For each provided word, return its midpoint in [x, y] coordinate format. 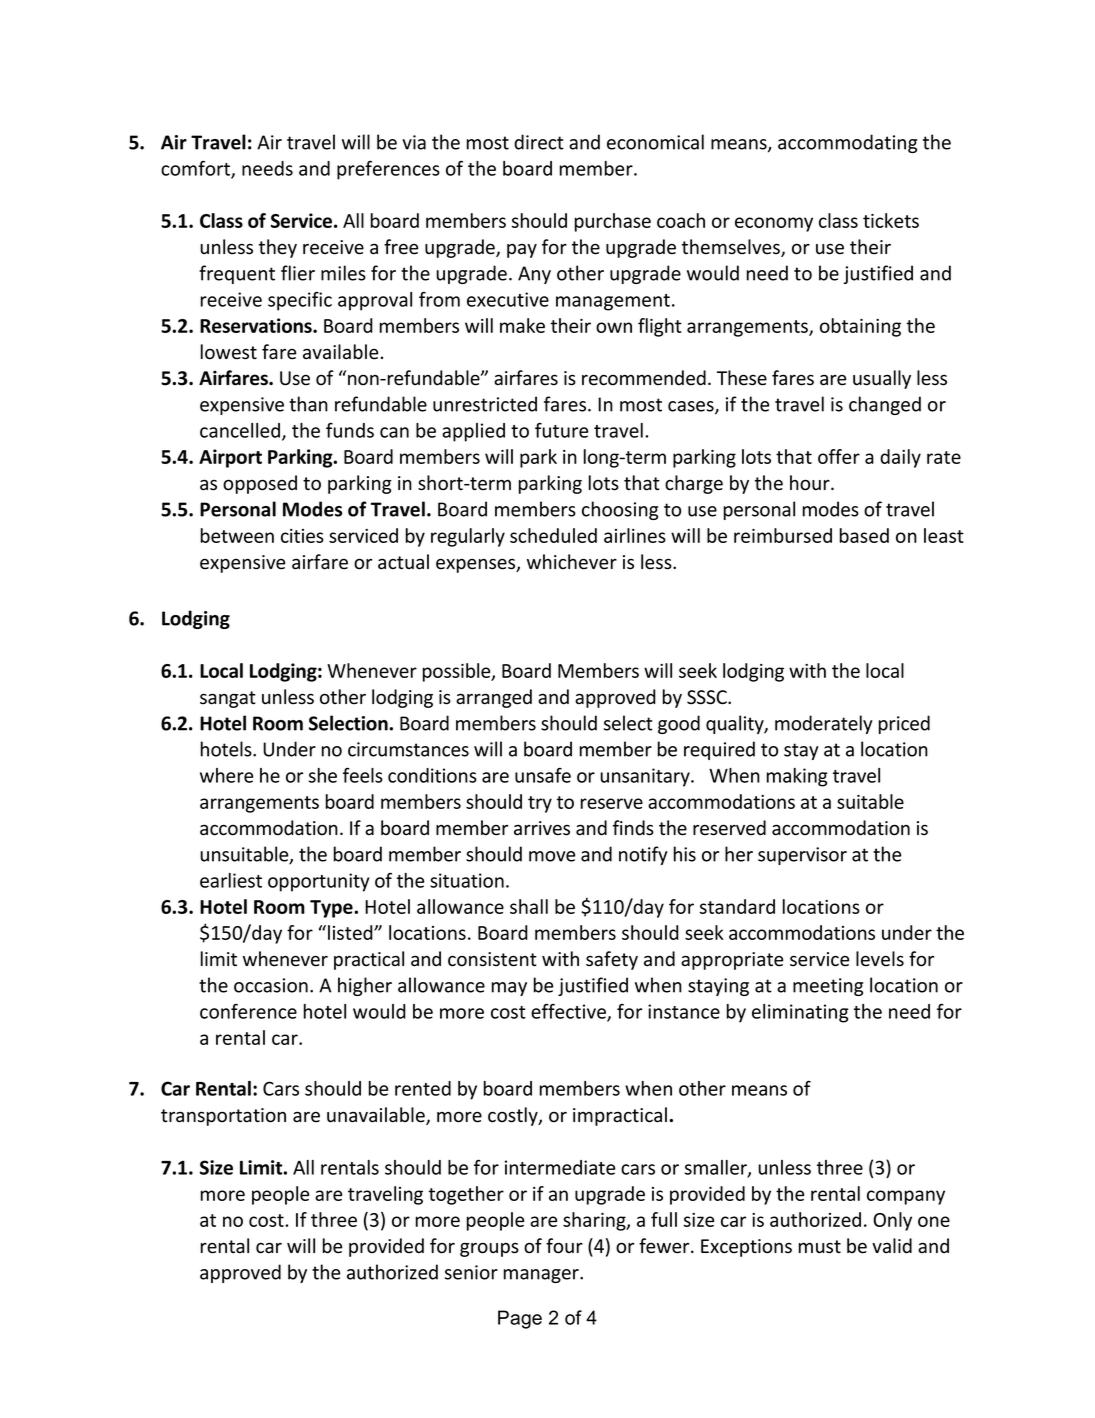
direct [539, 142]
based [864, 535]
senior [471, 1272]
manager [542, 1276]
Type [332, 909]
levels [880, 959]
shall [529, 906]
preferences [388, 170]
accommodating [847, 143]
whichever [572, 562]
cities [302, 536]
